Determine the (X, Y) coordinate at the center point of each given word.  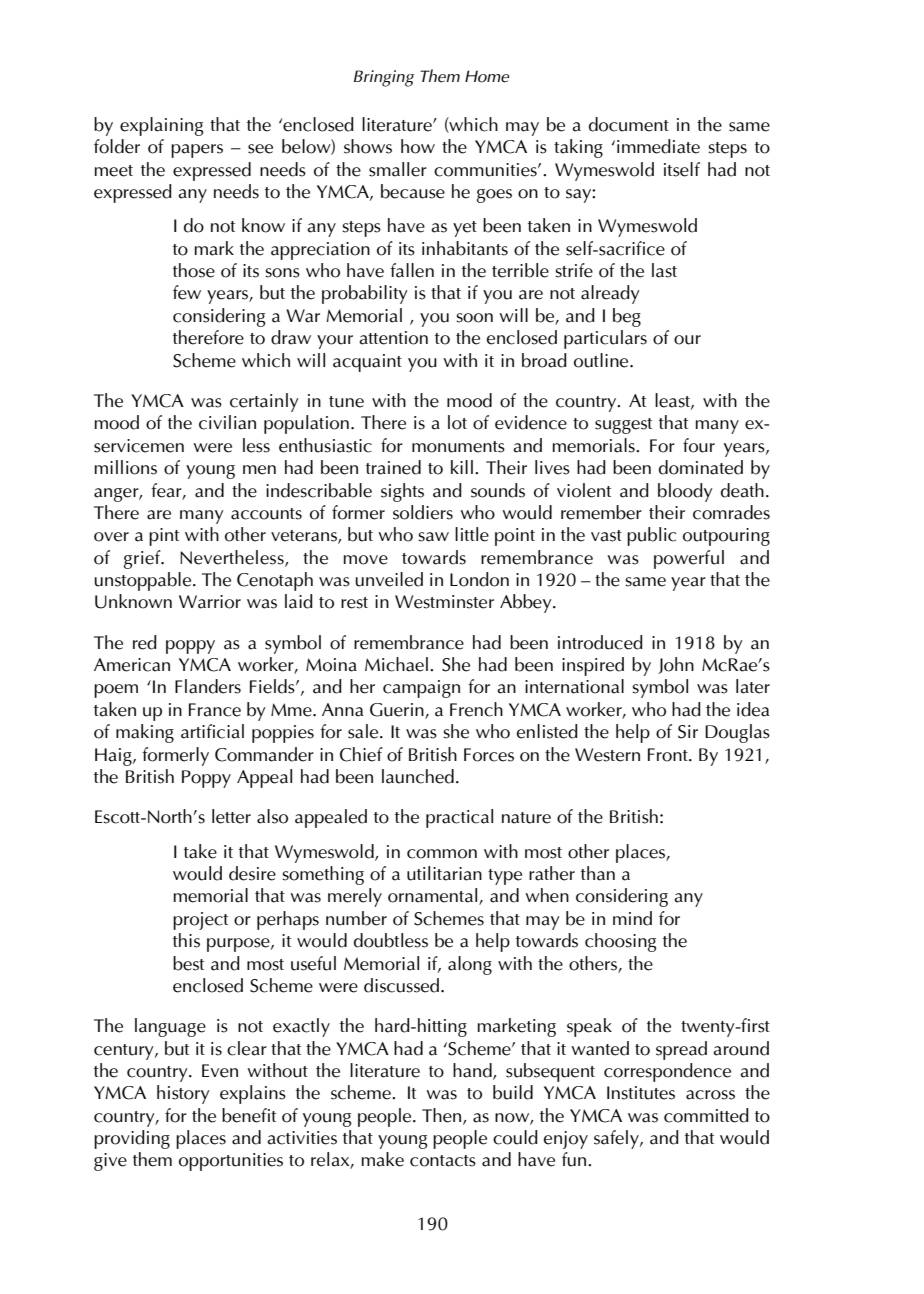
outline (602, 360)
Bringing (384, 78)
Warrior (210, 602)
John (676, 665)
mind (632, 918)
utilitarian (444, 873)
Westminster (444, 602)
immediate (658, 146)
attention (394, 338)
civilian (227, 422)
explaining (161, 126)
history (183, 1094)
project (200, 921)
